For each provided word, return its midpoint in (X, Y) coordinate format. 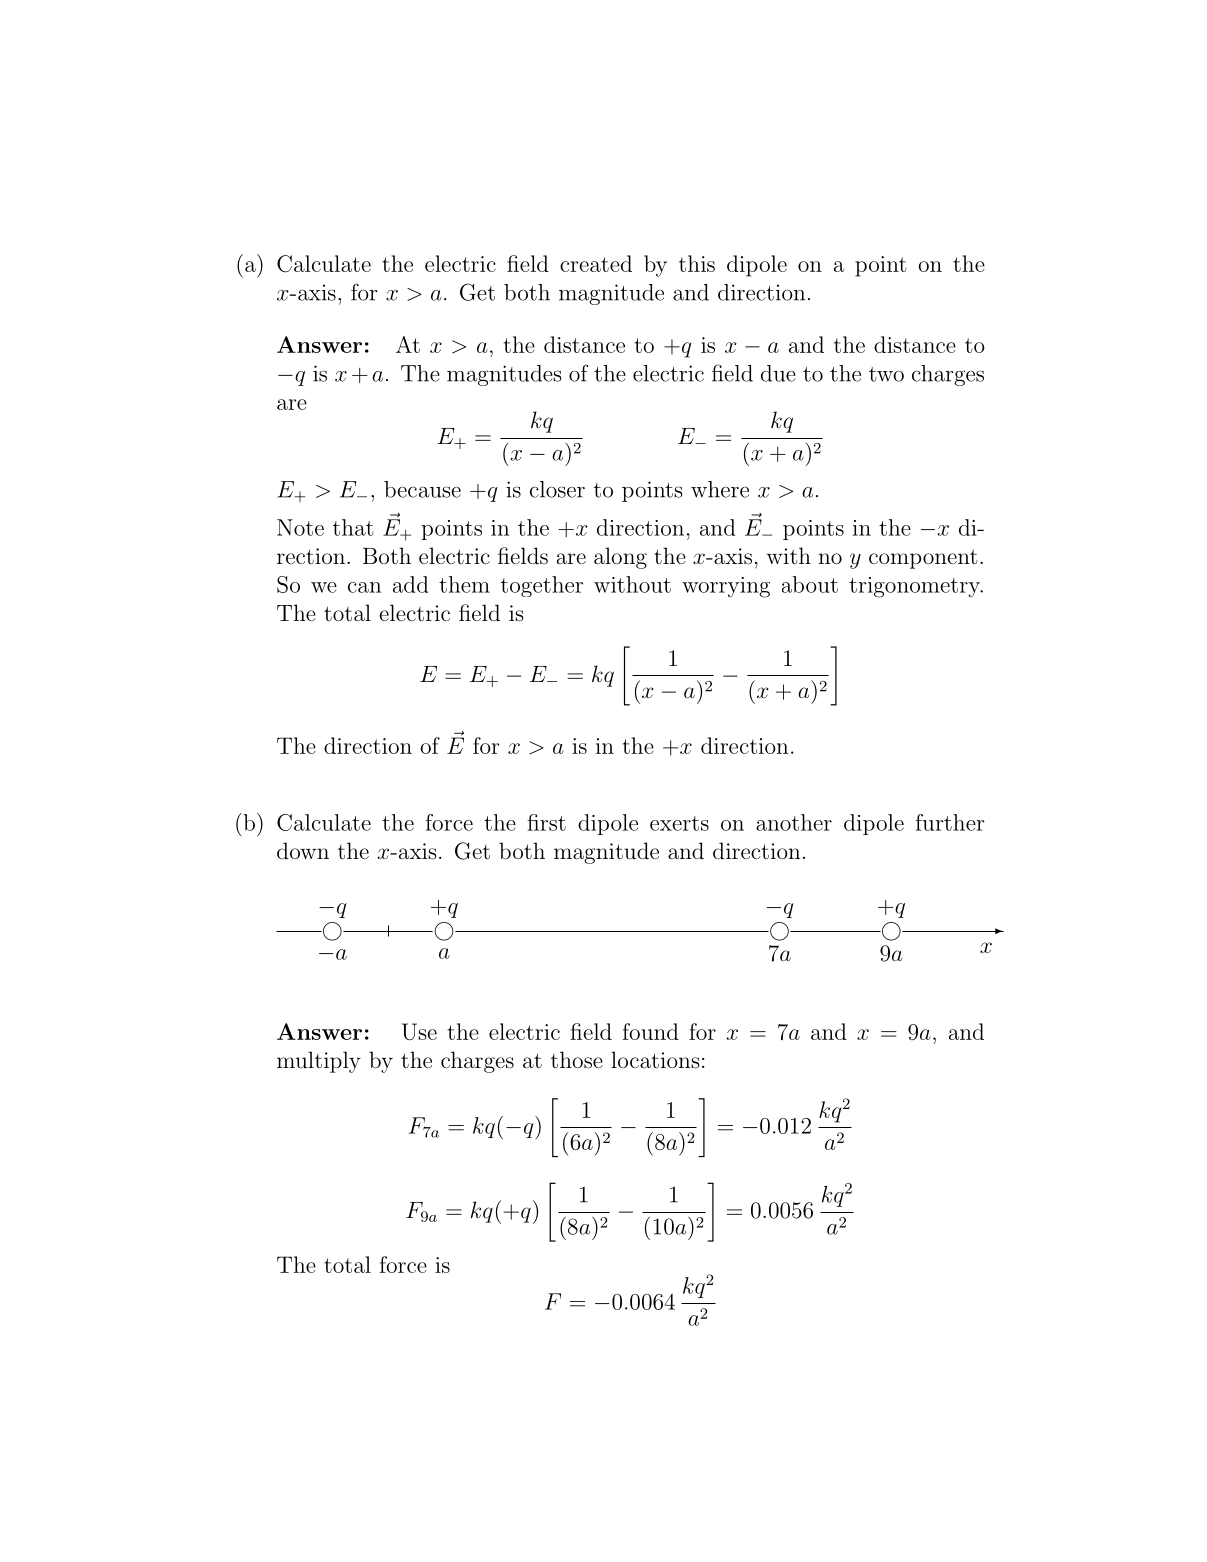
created (596, 263)
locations (655, 1060)
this (697, 263)
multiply (319, 1062)
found (651, 1031)
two (886, 374)
